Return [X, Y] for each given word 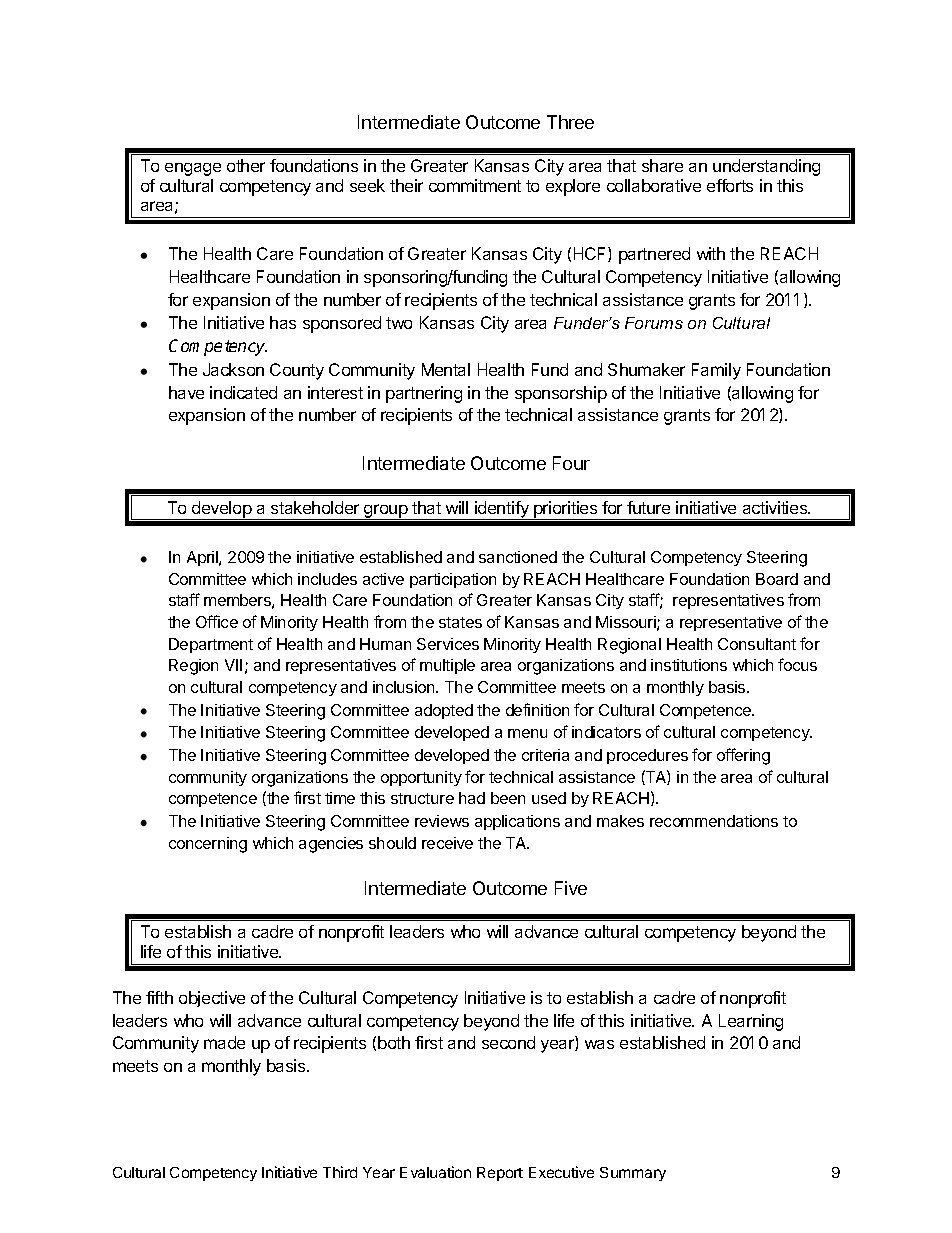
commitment [475, 185]
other [246, 165]
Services [448, 644]
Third [340, 1172]
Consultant [757, 644]
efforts [730, 185]
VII [233, 665]
